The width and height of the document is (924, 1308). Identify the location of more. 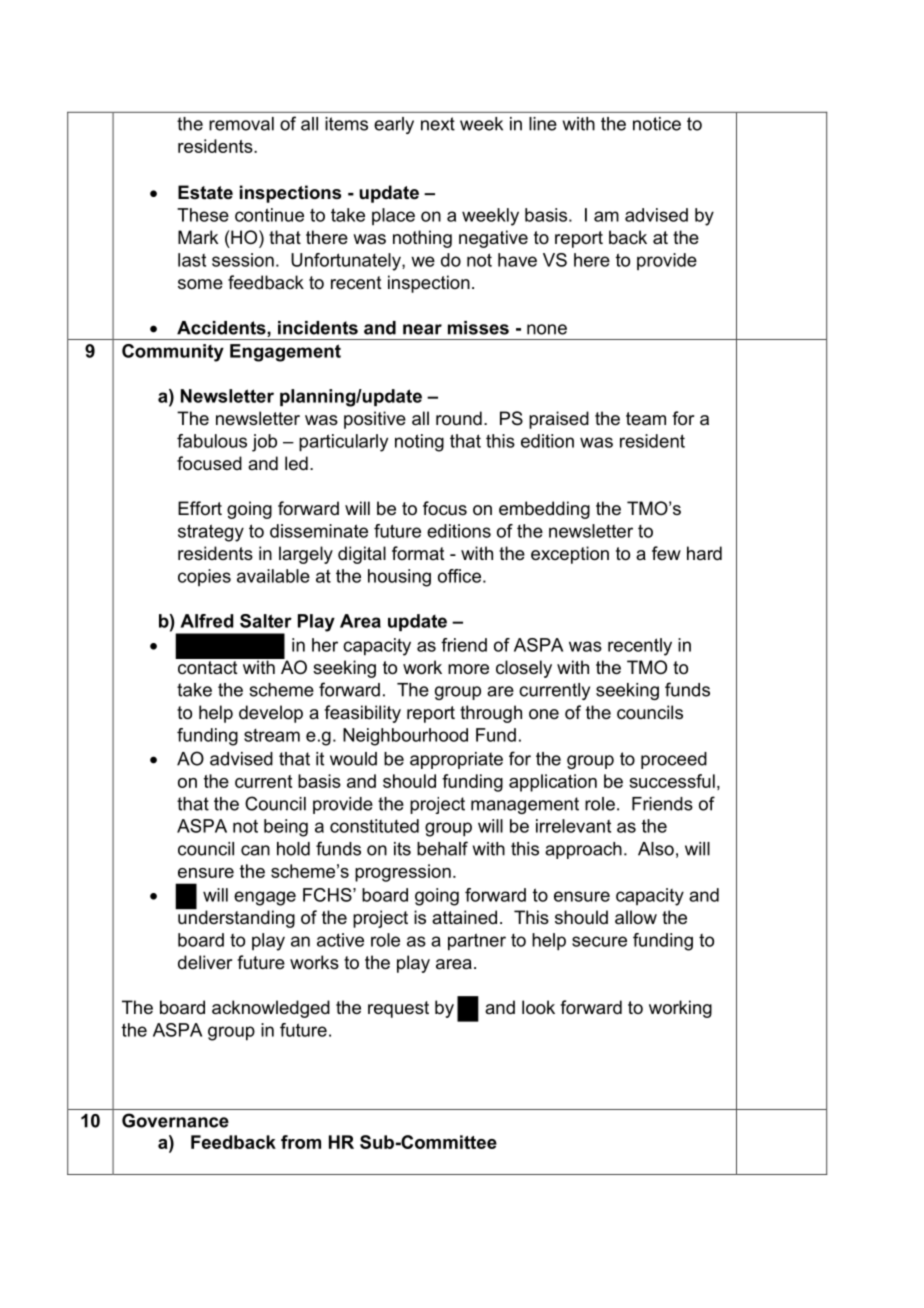
(468, 669).
